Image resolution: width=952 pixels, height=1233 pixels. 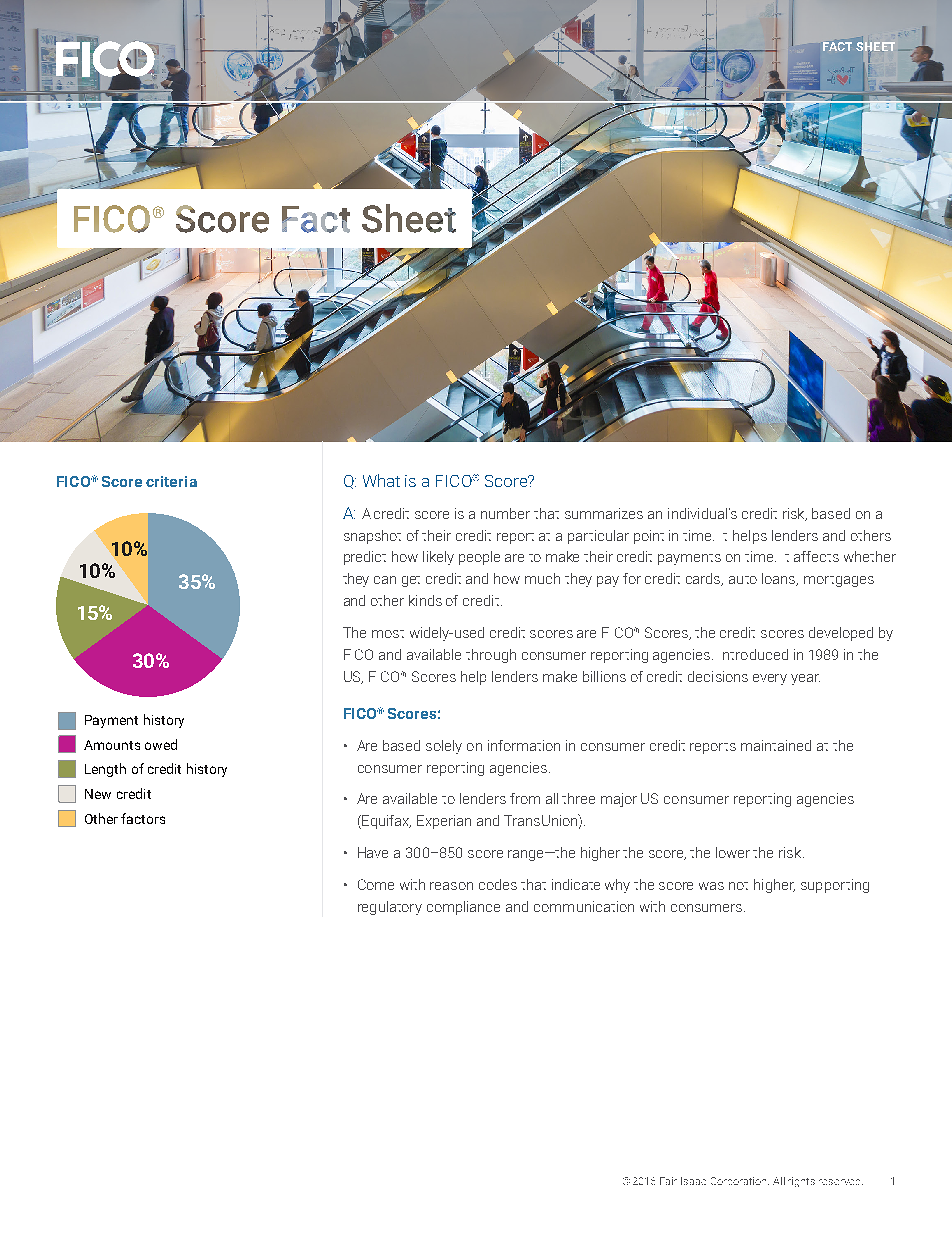 I want to click on regulatory, so click(x=390, y=908).
